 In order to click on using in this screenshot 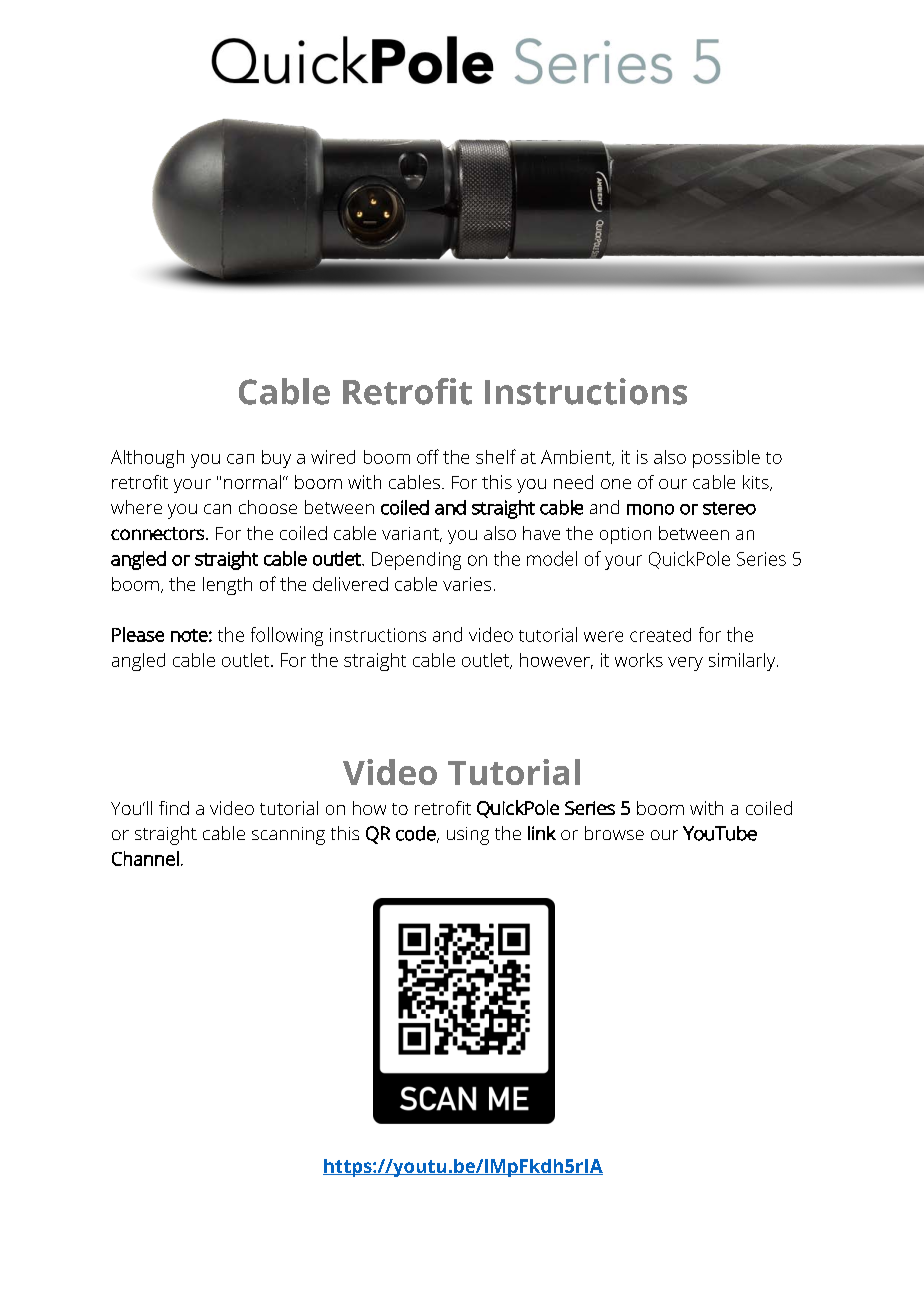, I will do `click(468, 836)`.
